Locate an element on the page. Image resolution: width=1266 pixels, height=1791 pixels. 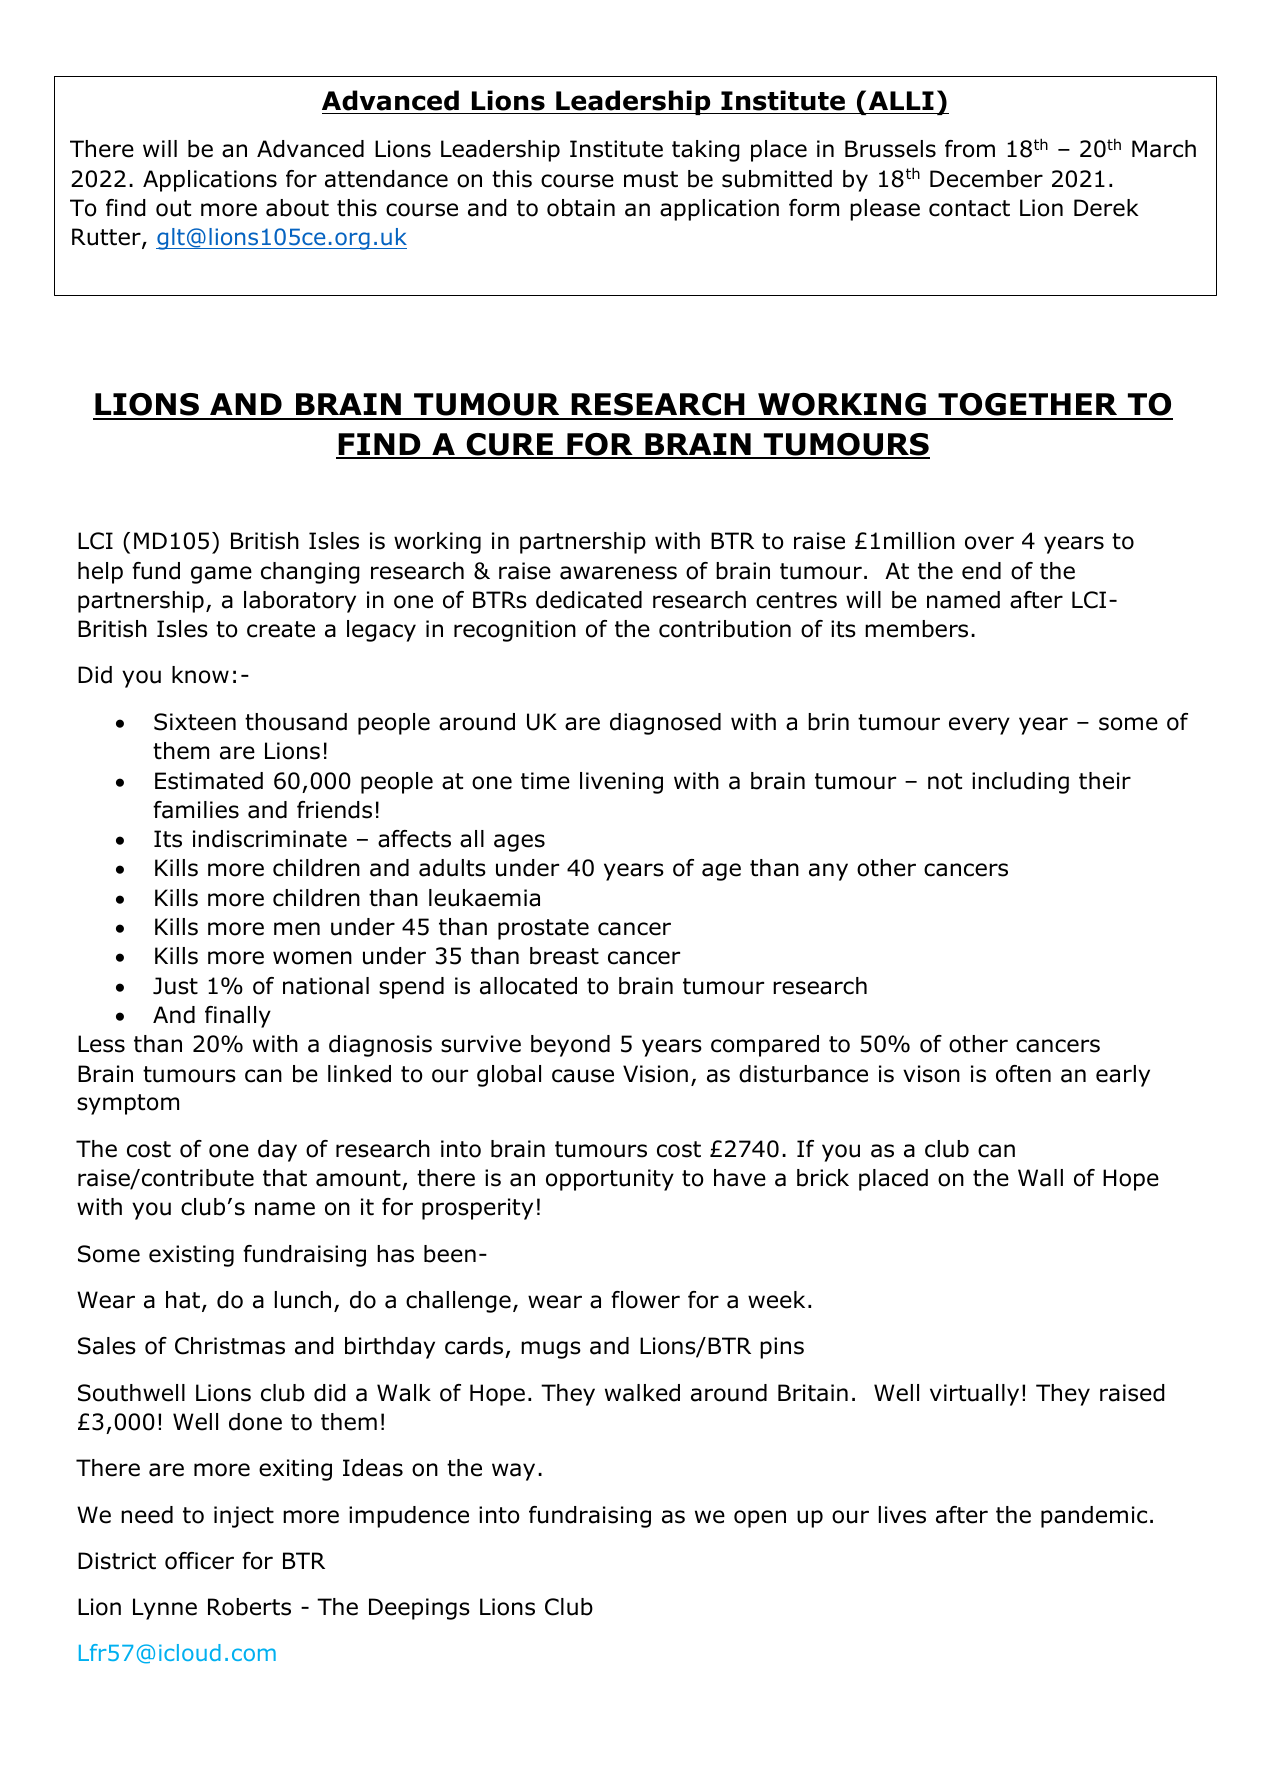
Wall is located at coordinates (1040, 1178).
